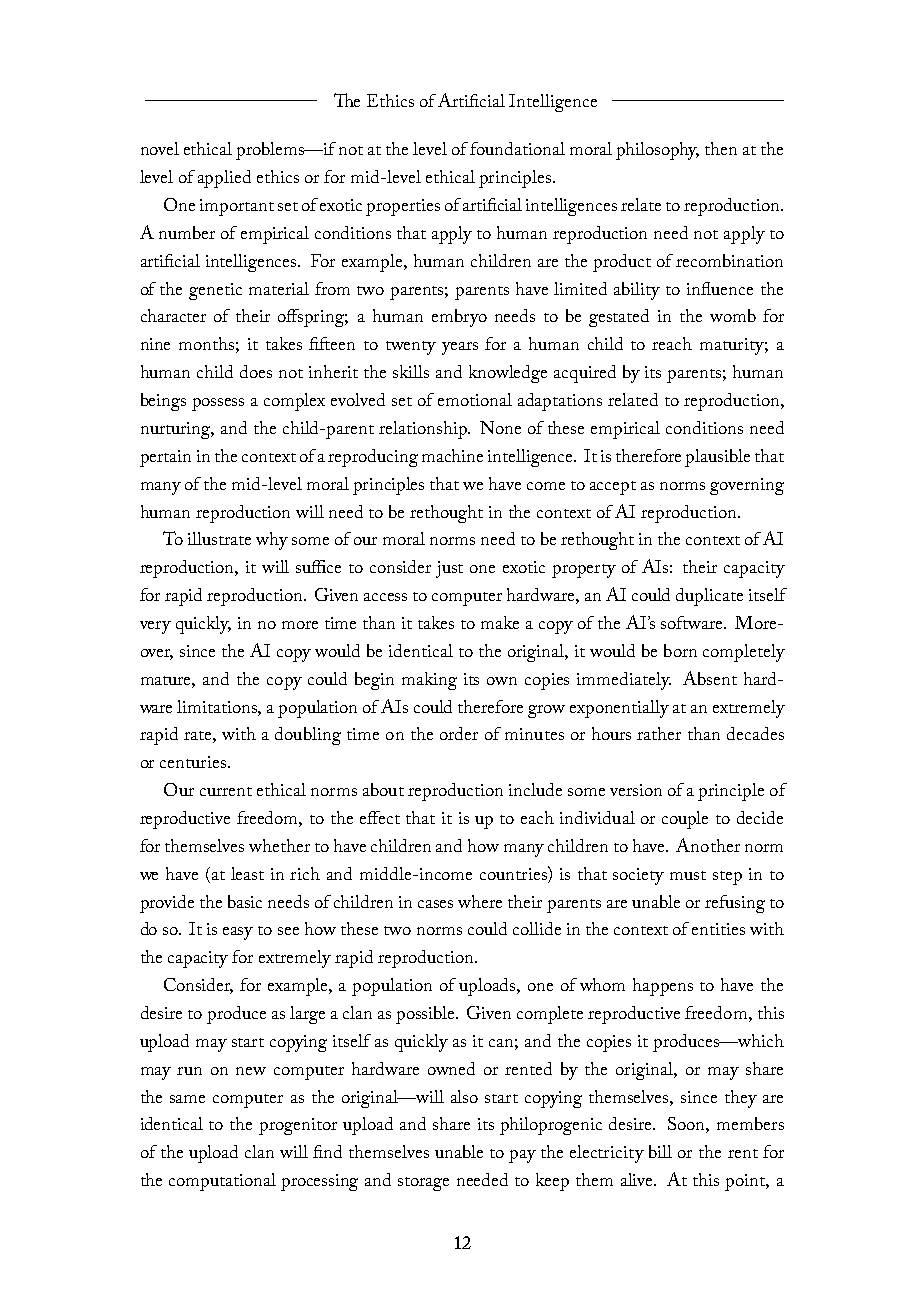  I want to click on couple, so click(685, 820).
